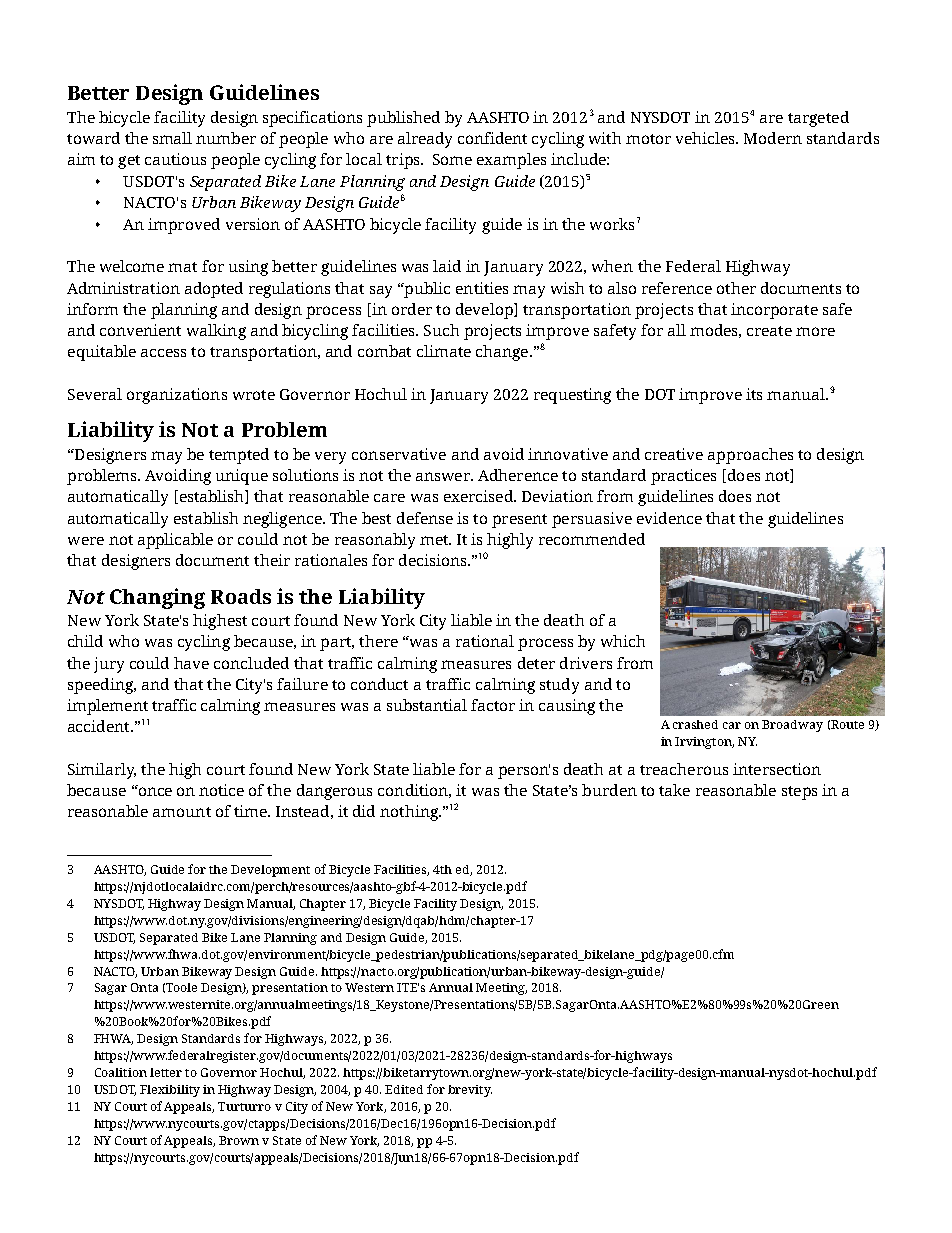 This screenshot has height=1233, width=952. What do you see at coordinates (175, 159) in the screenshot?
I see `cautious` at bounding box center [175, 159].
